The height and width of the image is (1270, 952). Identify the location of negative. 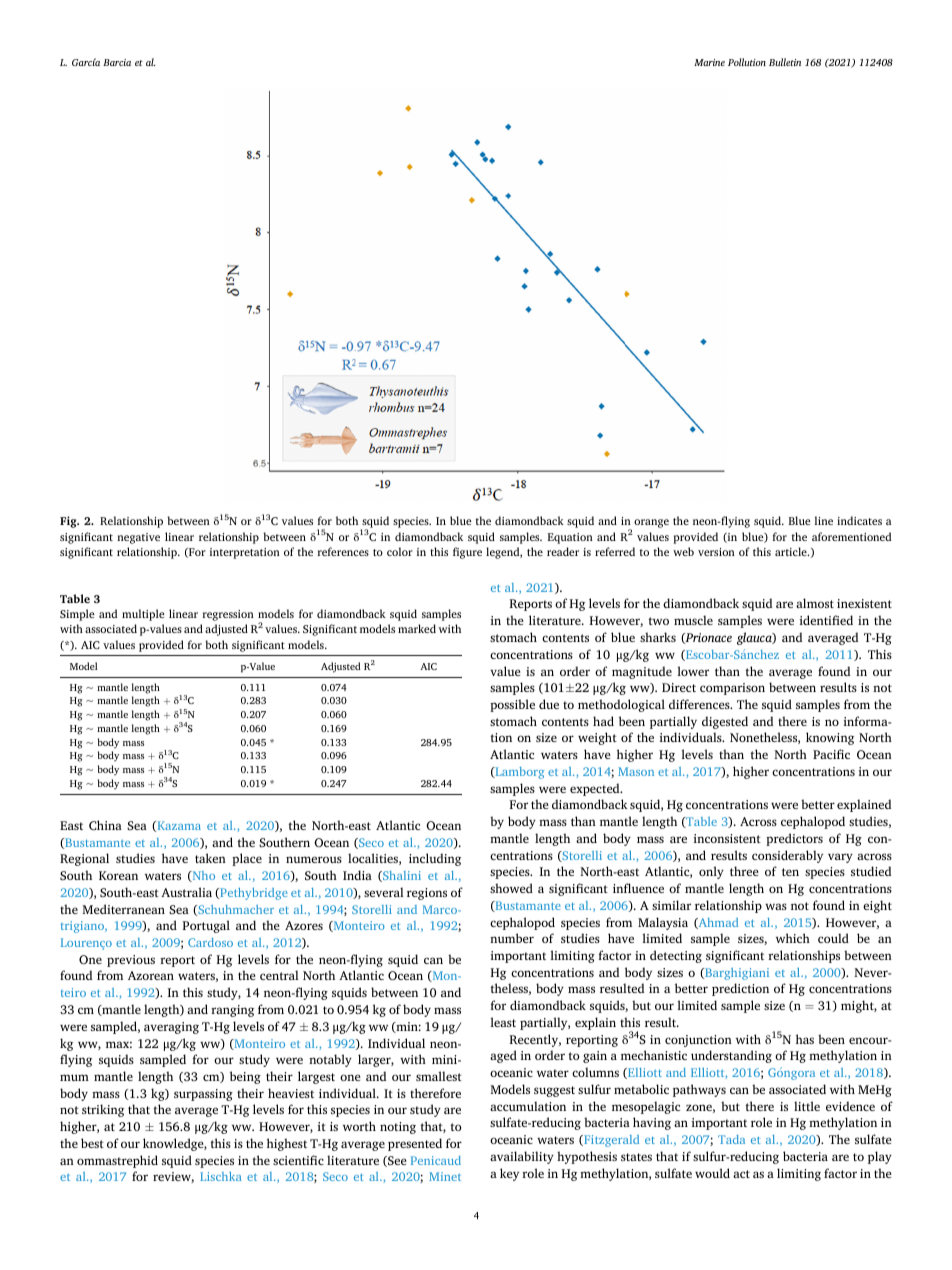
(138, 538).
